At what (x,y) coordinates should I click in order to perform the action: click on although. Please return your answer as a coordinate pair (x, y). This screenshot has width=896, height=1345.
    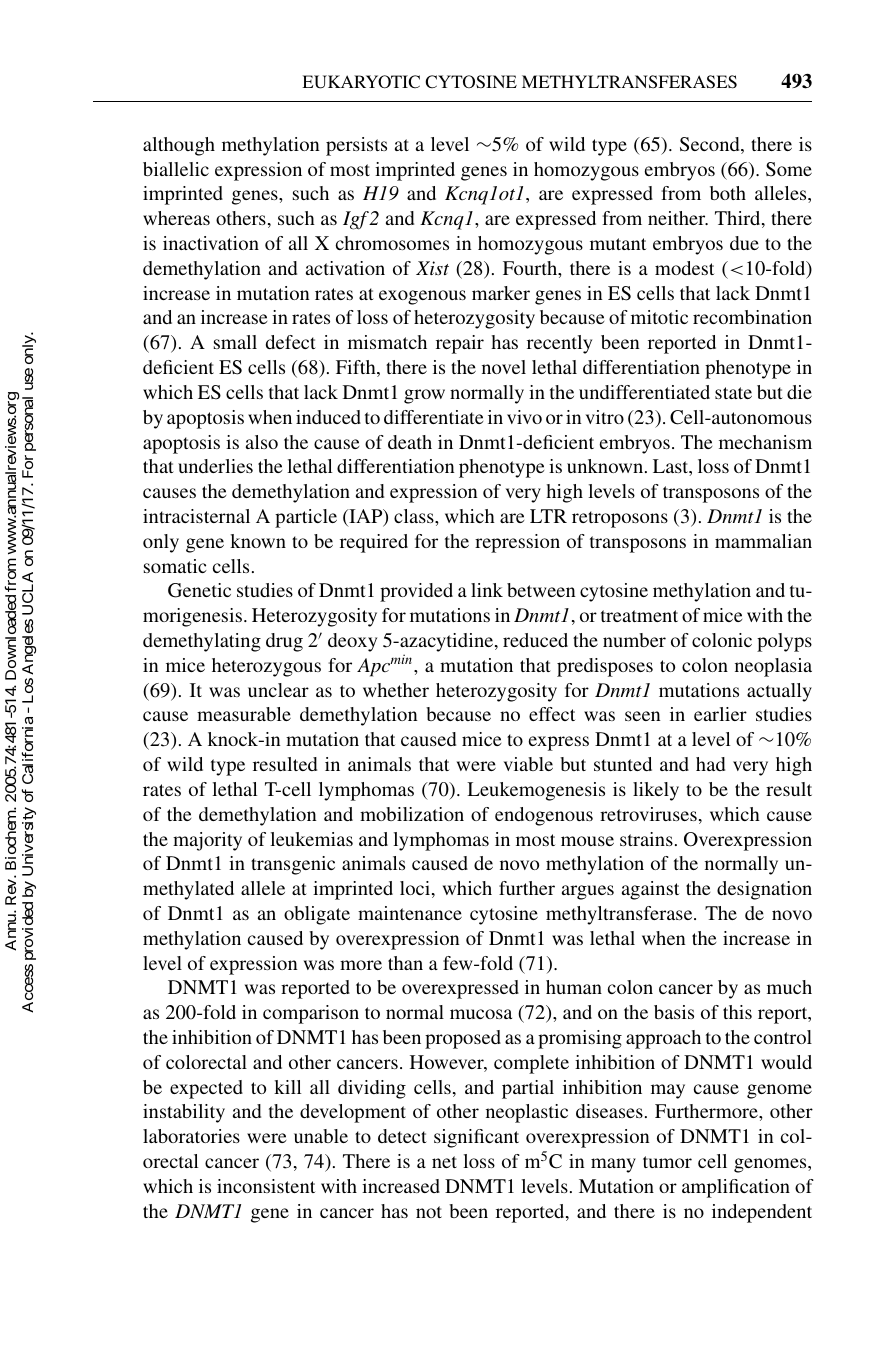
    Looking at the image, I should click on (179, 146).
